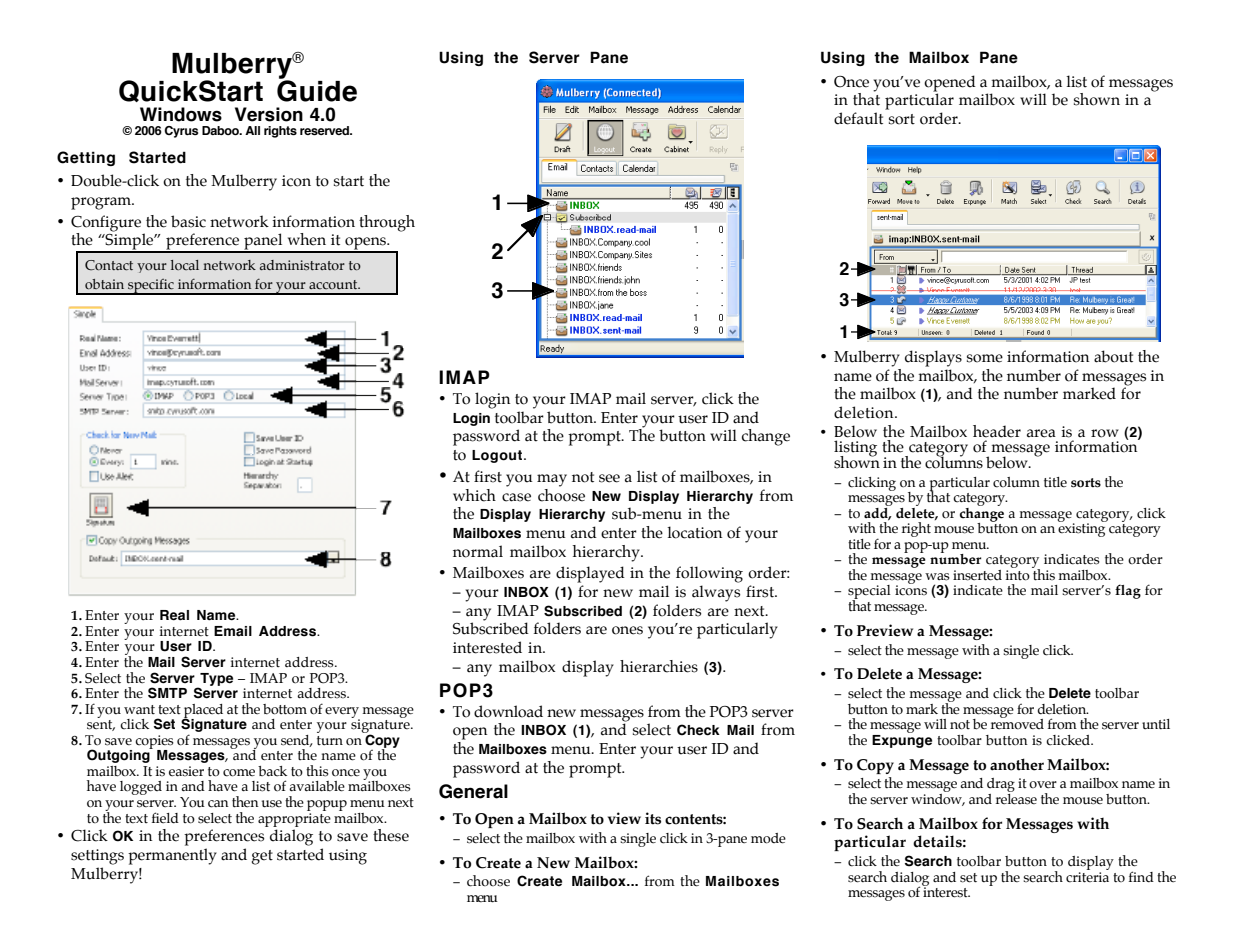 The image size is (1233, 952). I want to click on Version, so click(269, 114).
